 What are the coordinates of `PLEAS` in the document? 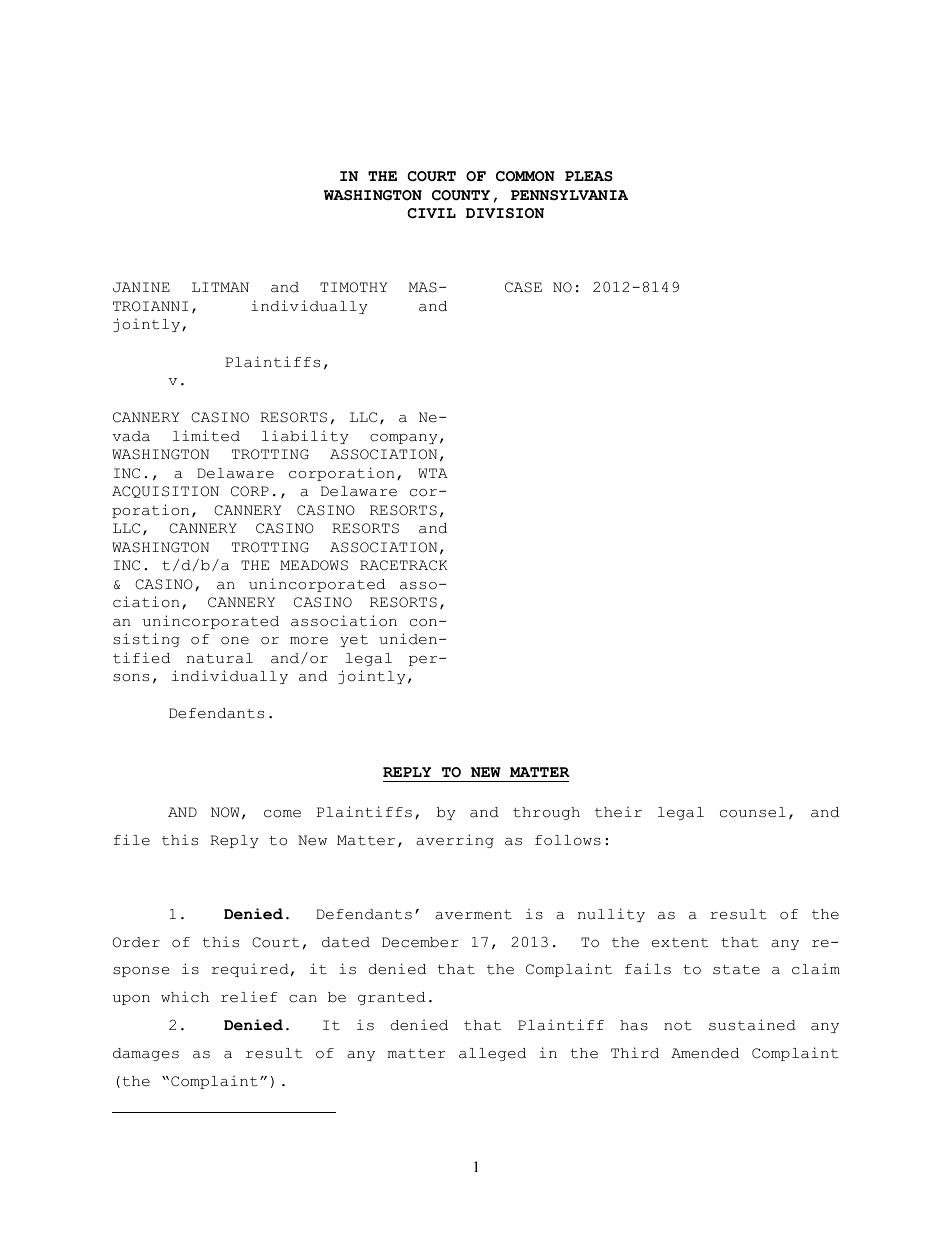 It's located at (589, 176).
